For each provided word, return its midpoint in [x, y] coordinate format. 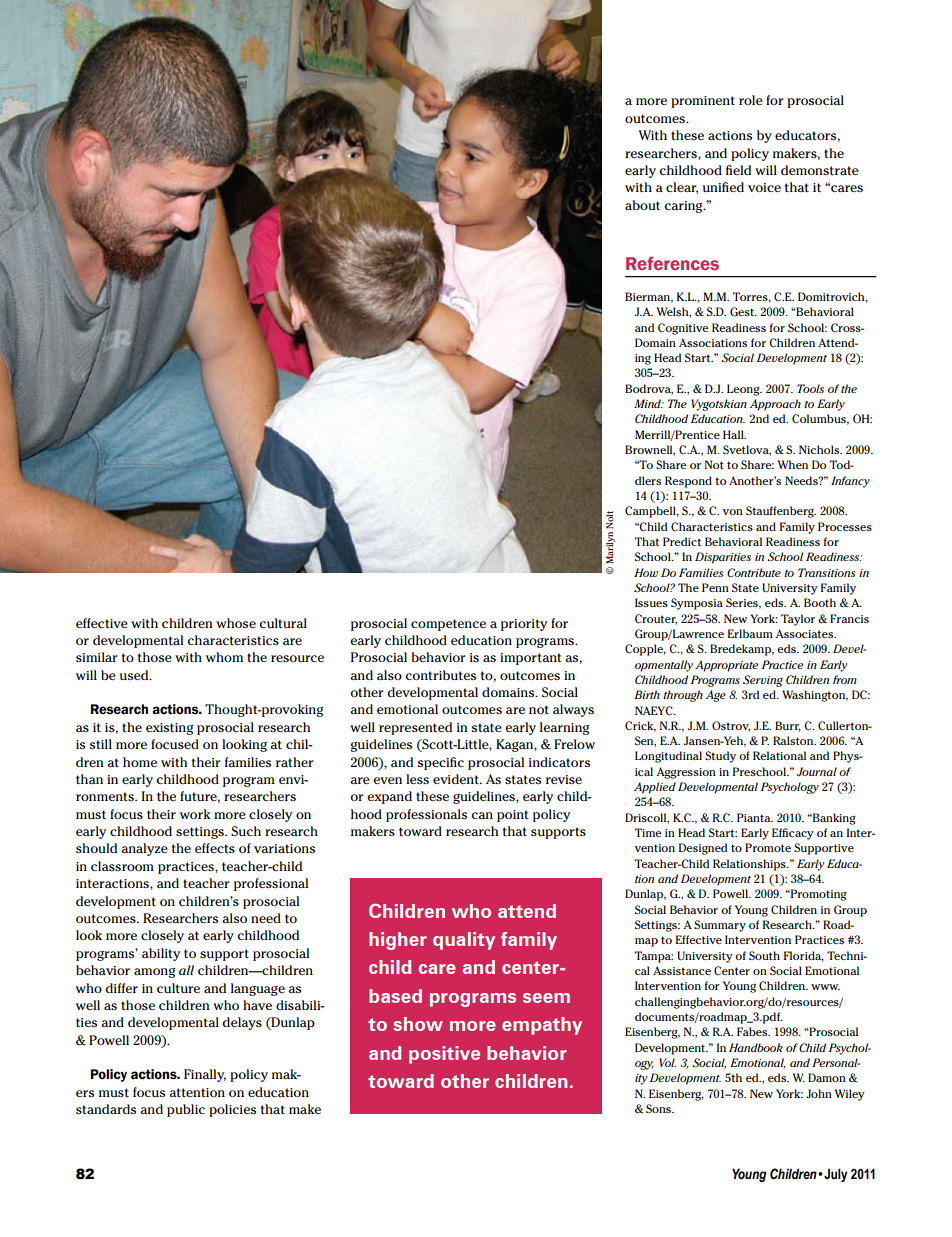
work [195, 814]
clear [682, 188]
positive [444, 1055]
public [186, 1110]
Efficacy [793, 834]
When [793, 464]
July [835, 1175]
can [482, 815]
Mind [649, 403]
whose [236, 623]
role [751, 100]
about [642, 205]
